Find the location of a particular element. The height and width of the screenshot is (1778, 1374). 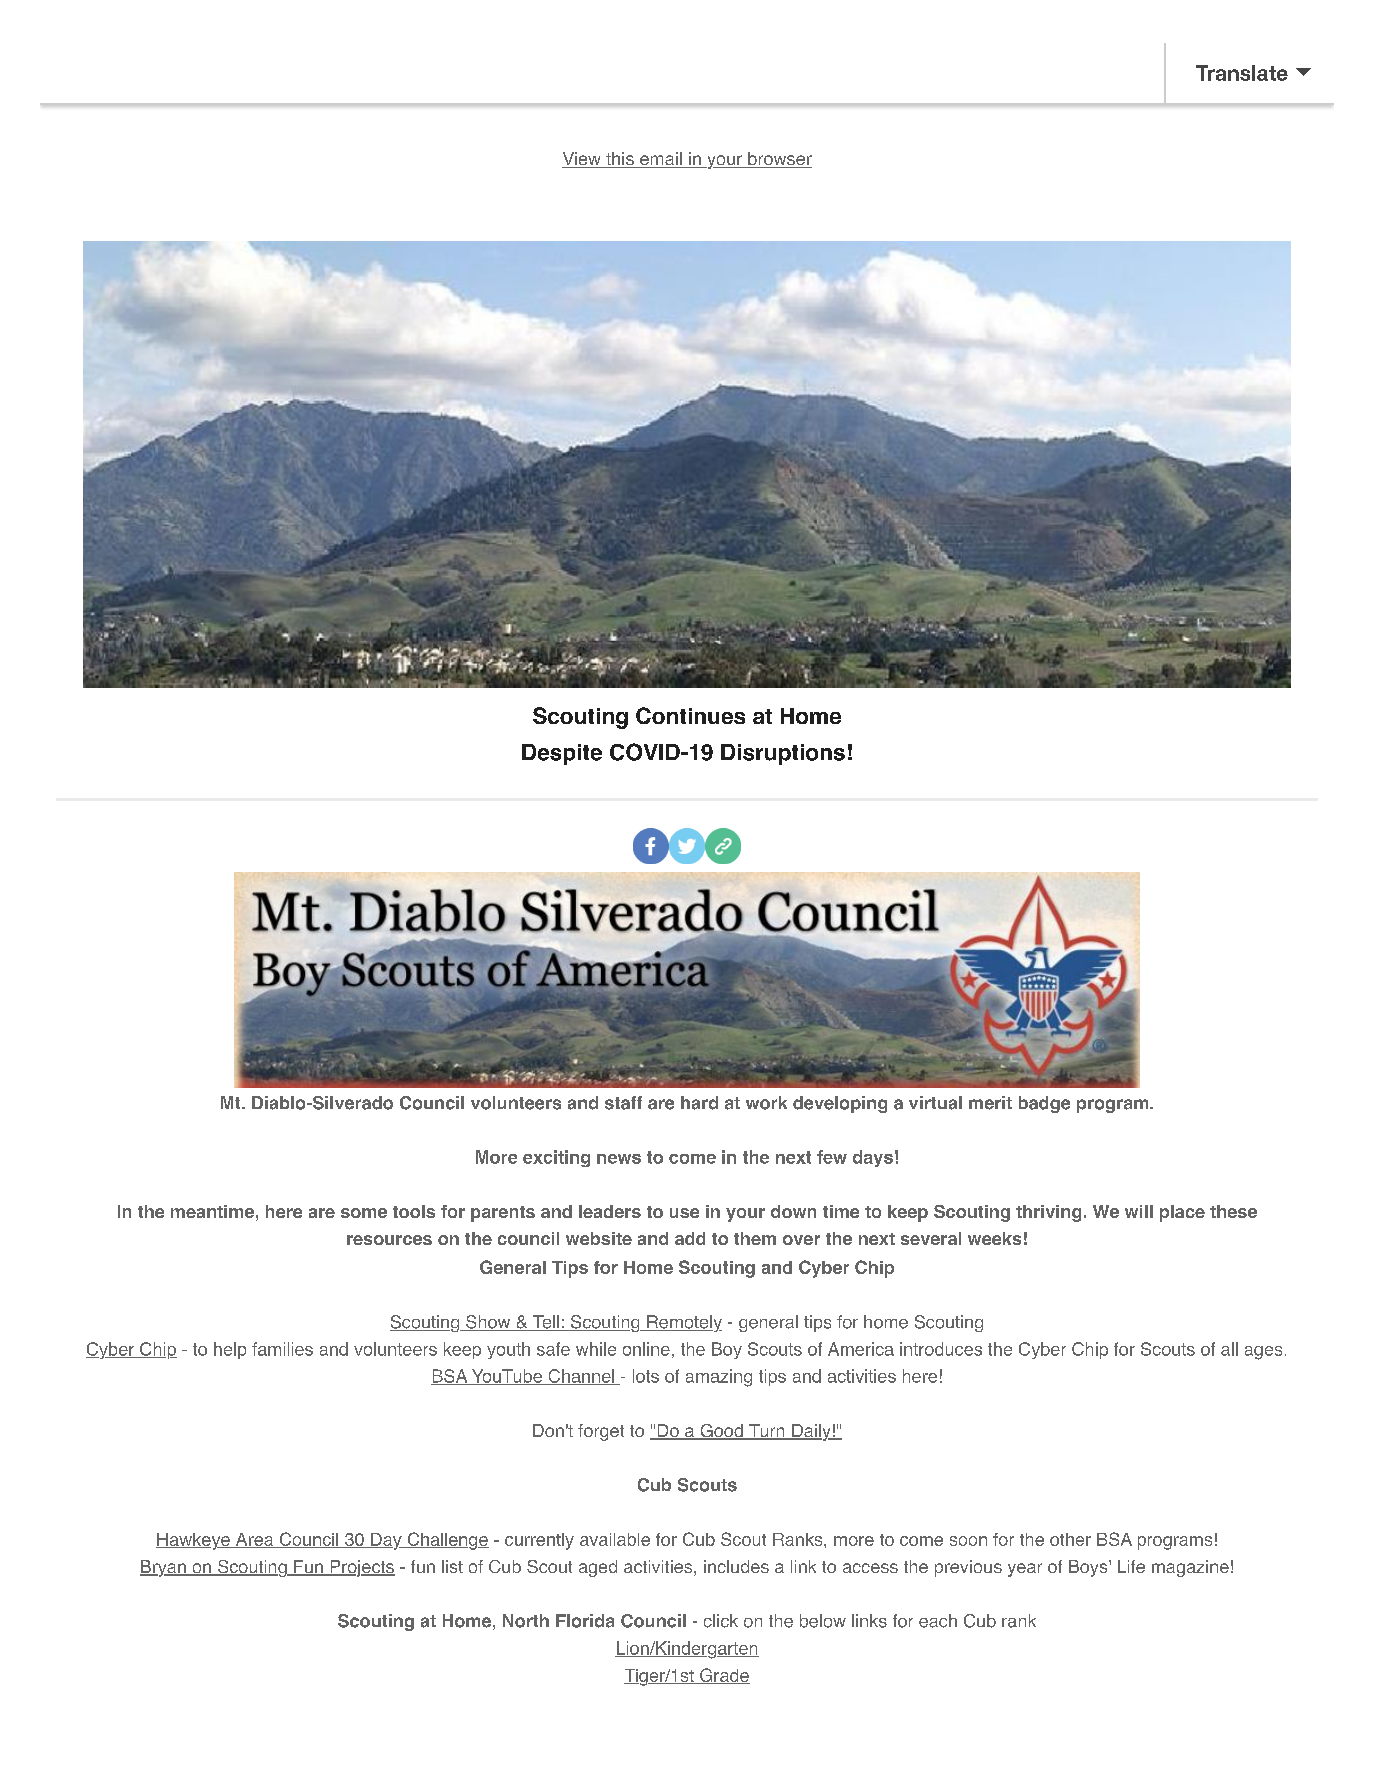

Projects is located at coordinates (361, 1568).
